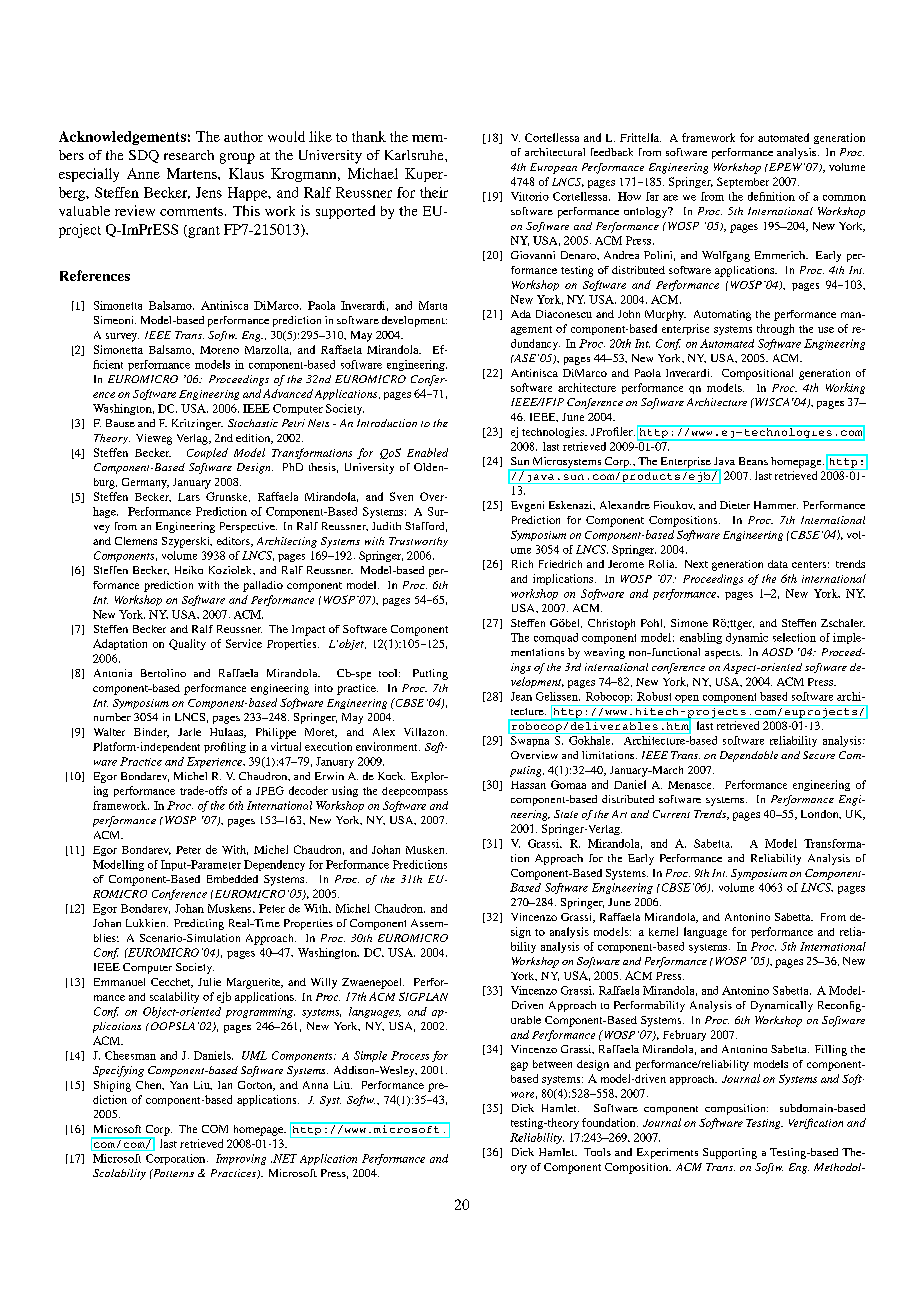 Image resolution: width=924 pixels, height=1308 pixels. I want to click on gap, so click(519, 1066).
